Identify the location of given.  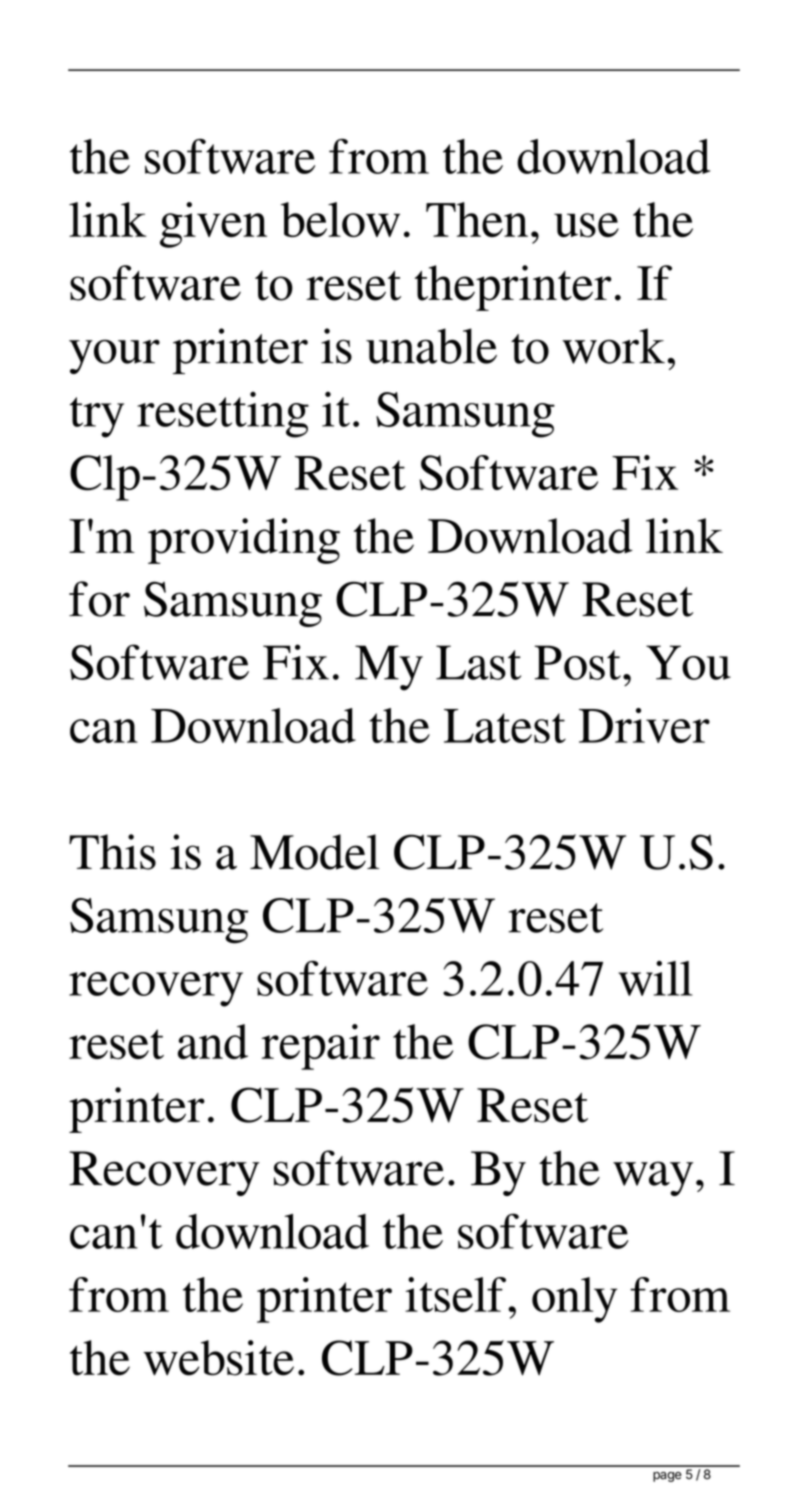
(213, 225).
